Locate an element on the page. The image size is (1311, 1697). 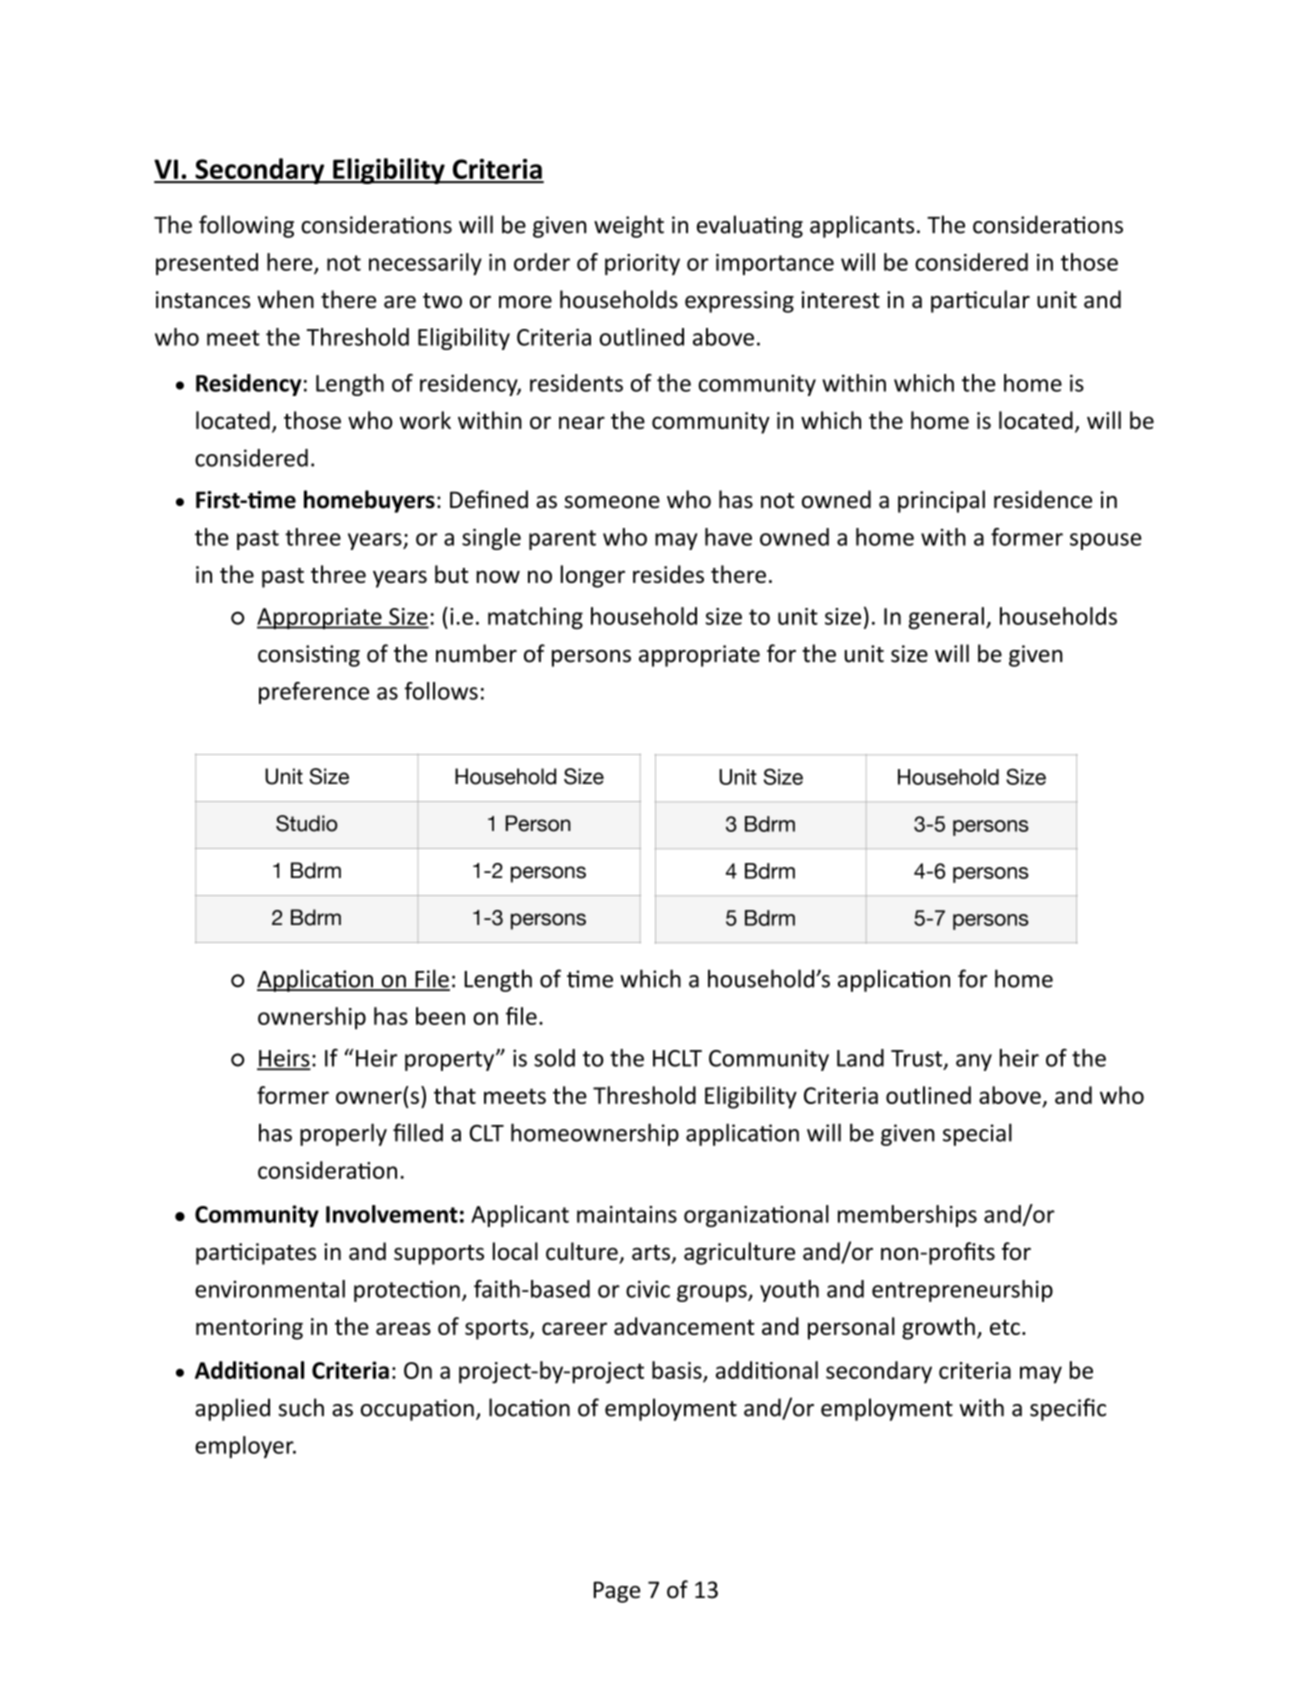
when is located at coordinates (285, 299).
